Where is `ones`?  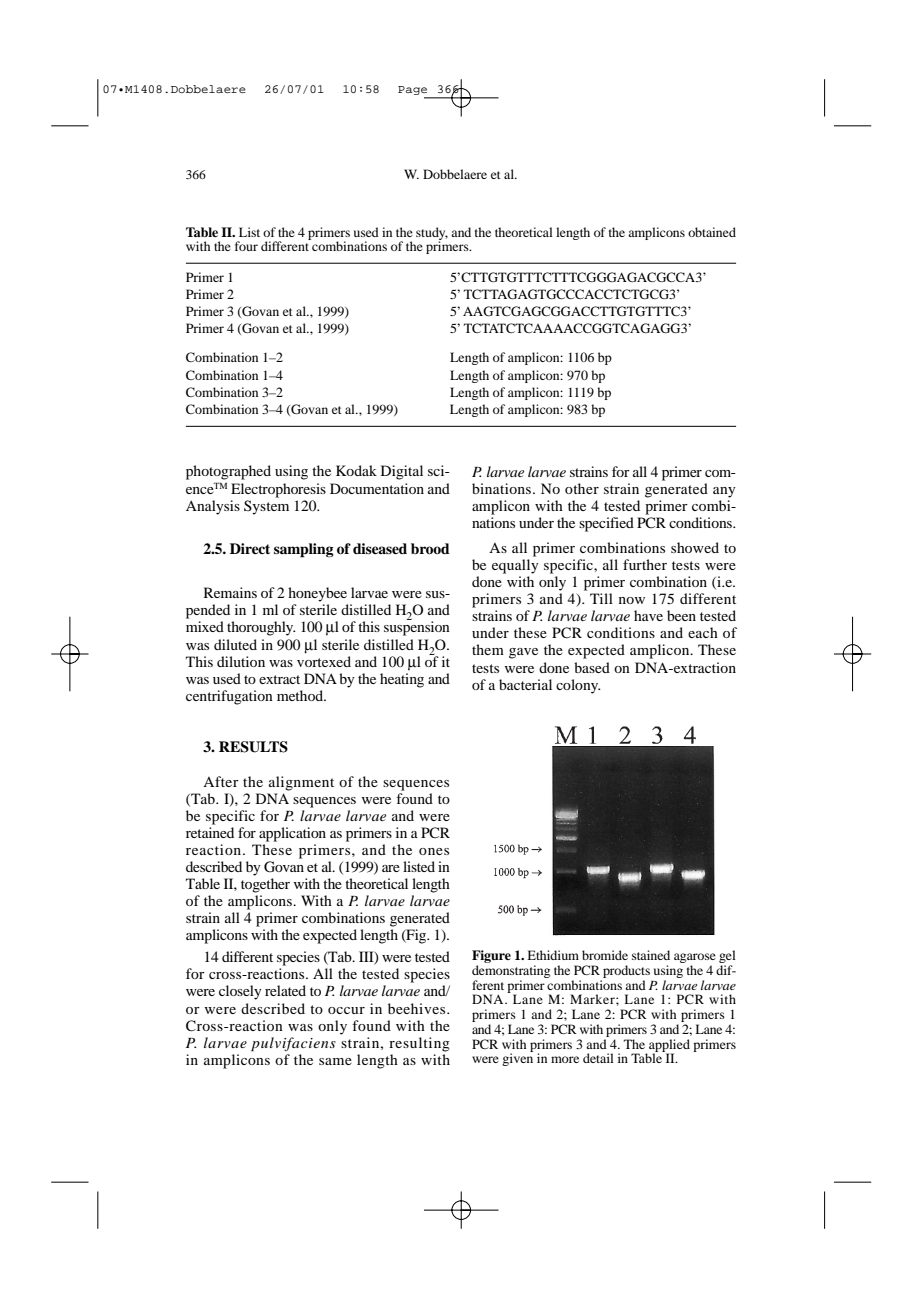
ones is located at coordinates (434, 851).
